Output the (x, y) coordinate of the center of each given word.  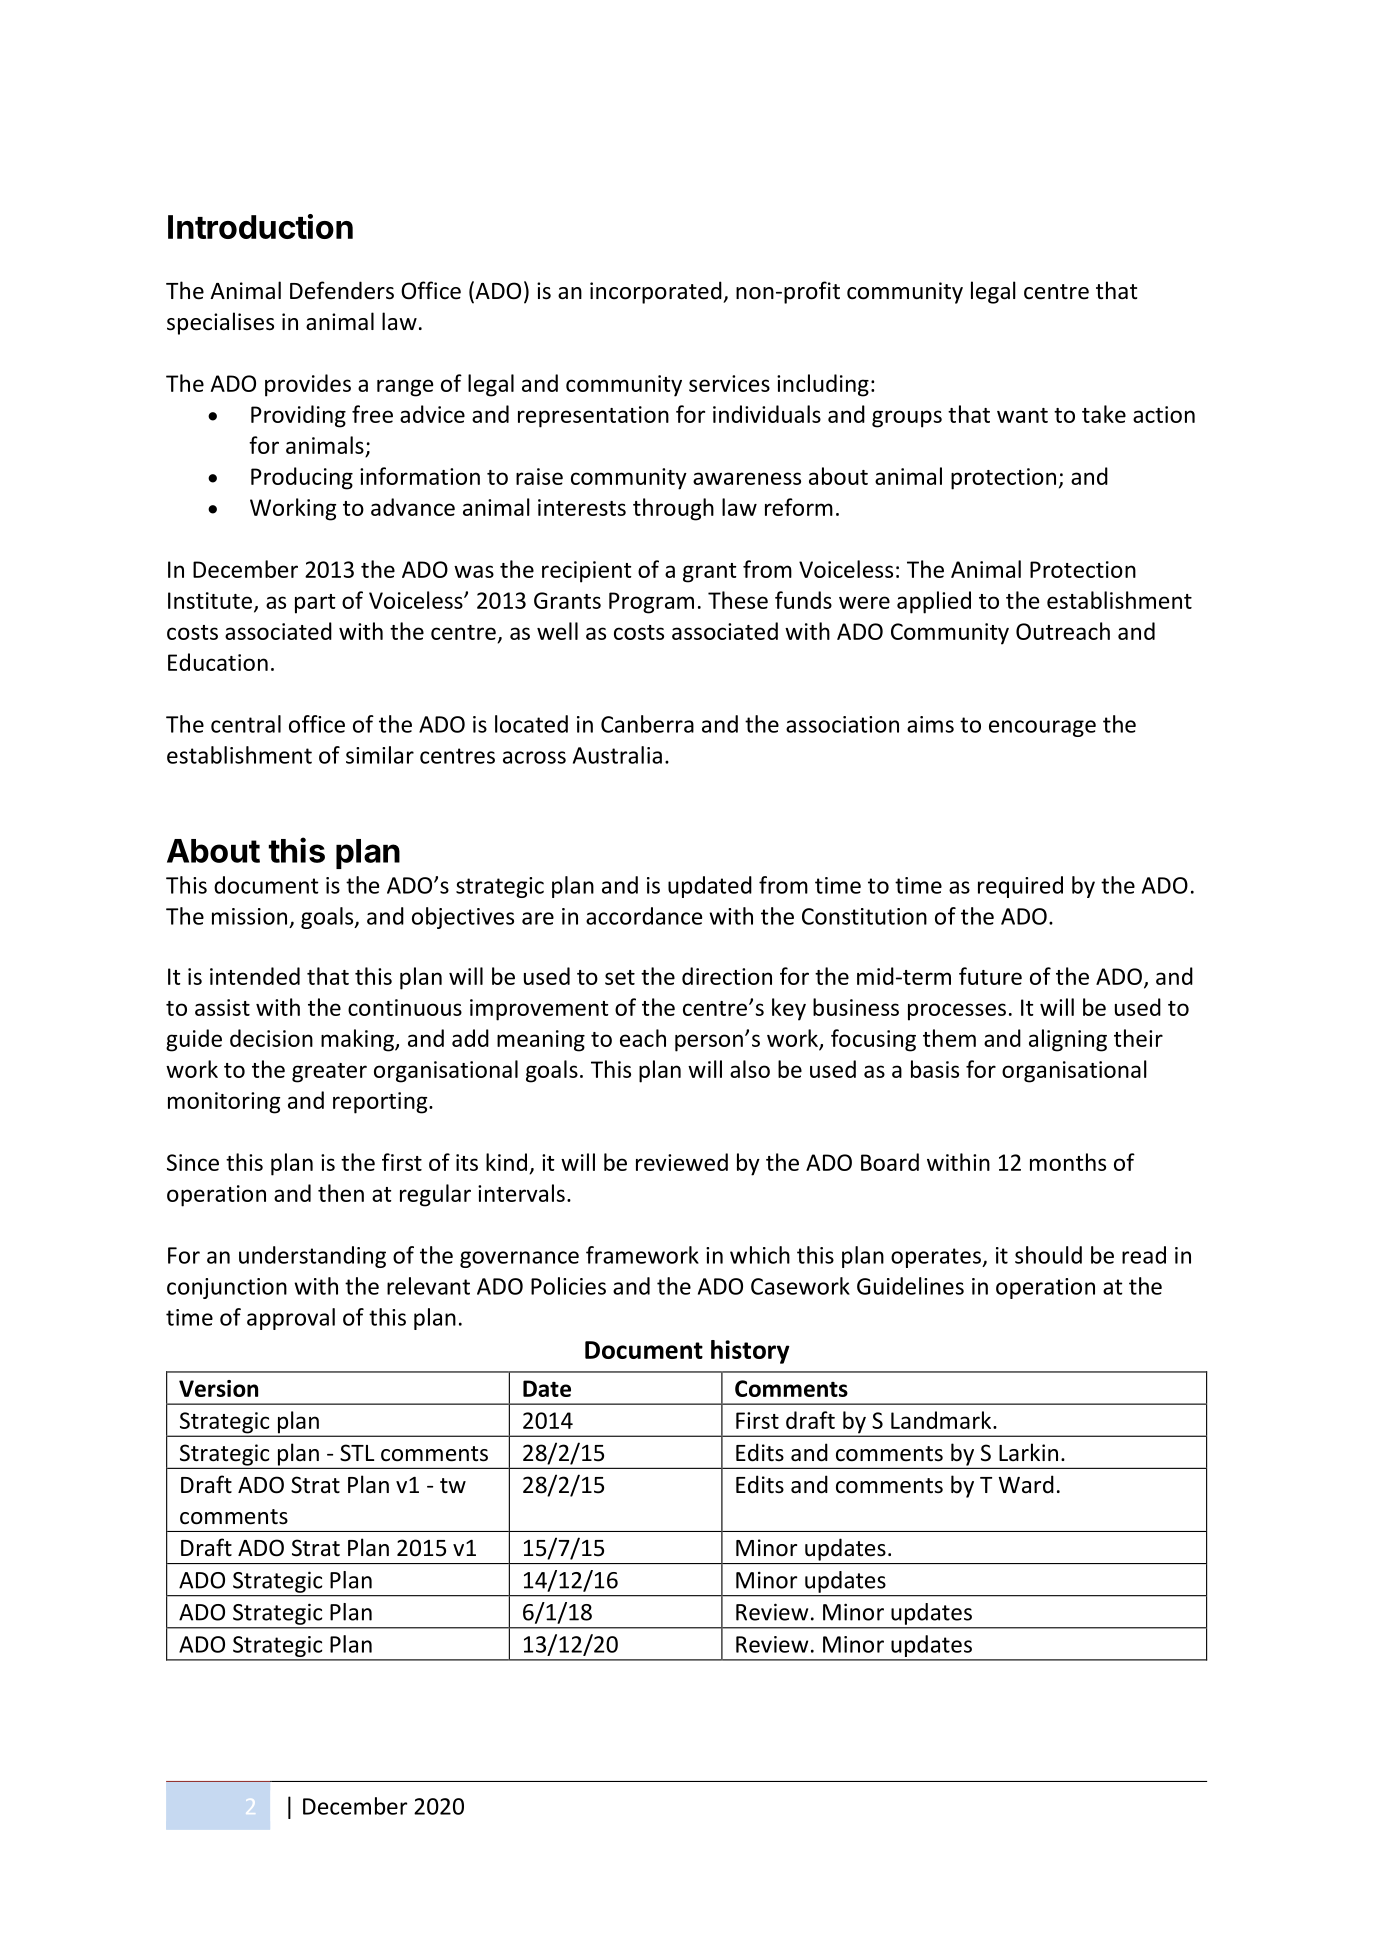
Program (651, 603)
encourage (1042, 728)
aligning (1068, 1040)
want (1022, 415)
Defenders (342, 290)
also (750, 1069)
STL (357, 1453)
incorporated (657, 292)
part (315, 604)
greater (329, 1073)
